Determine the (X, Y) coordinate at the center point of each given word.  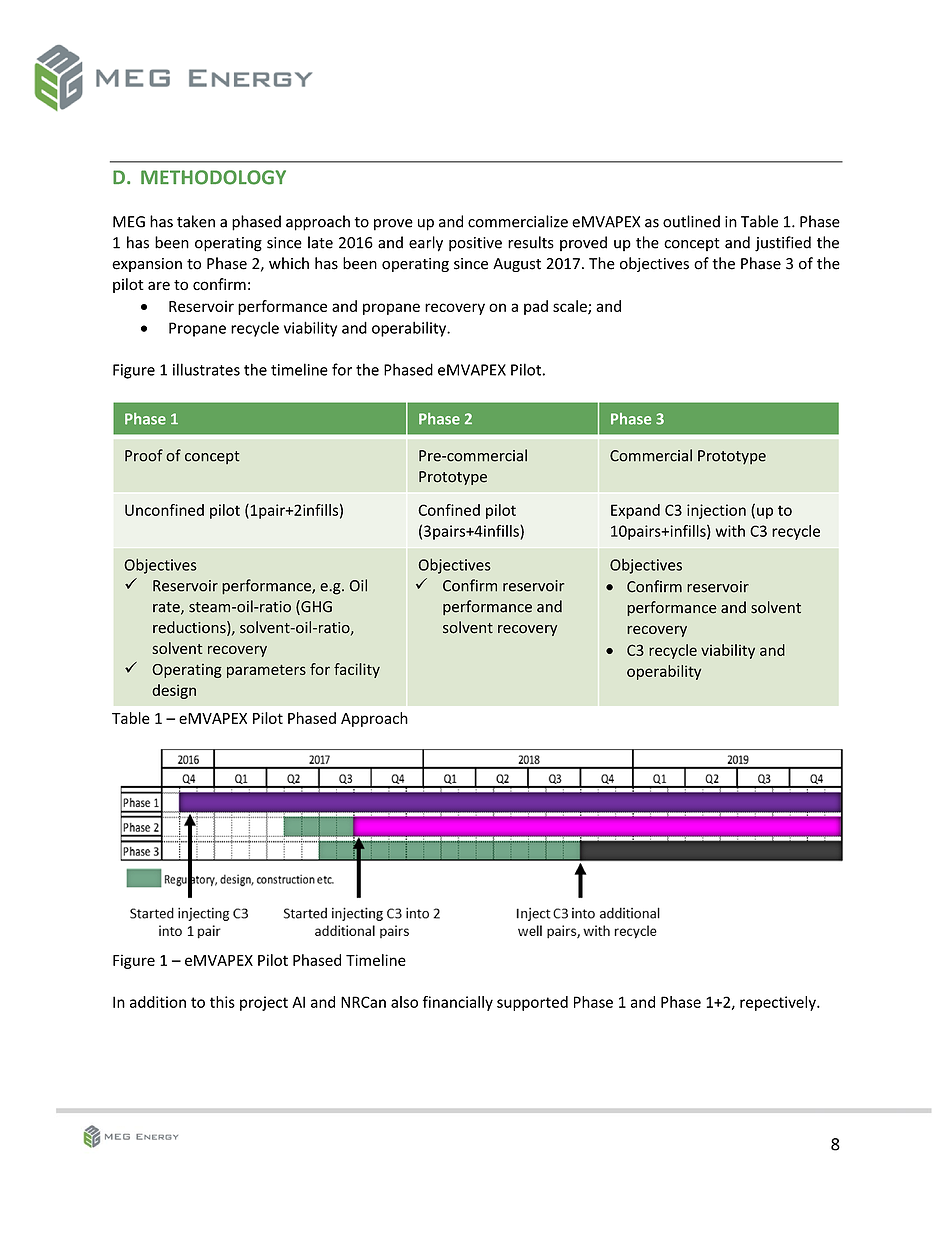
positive (475, 244)
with (730, 531)
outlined (691, 221)
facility (357, 670)
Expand (635, 511)
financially (458, 1003)
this (222, 1002)
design (174, 691)
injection (716, 511)
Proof (144, 455)
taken (196, 221)
